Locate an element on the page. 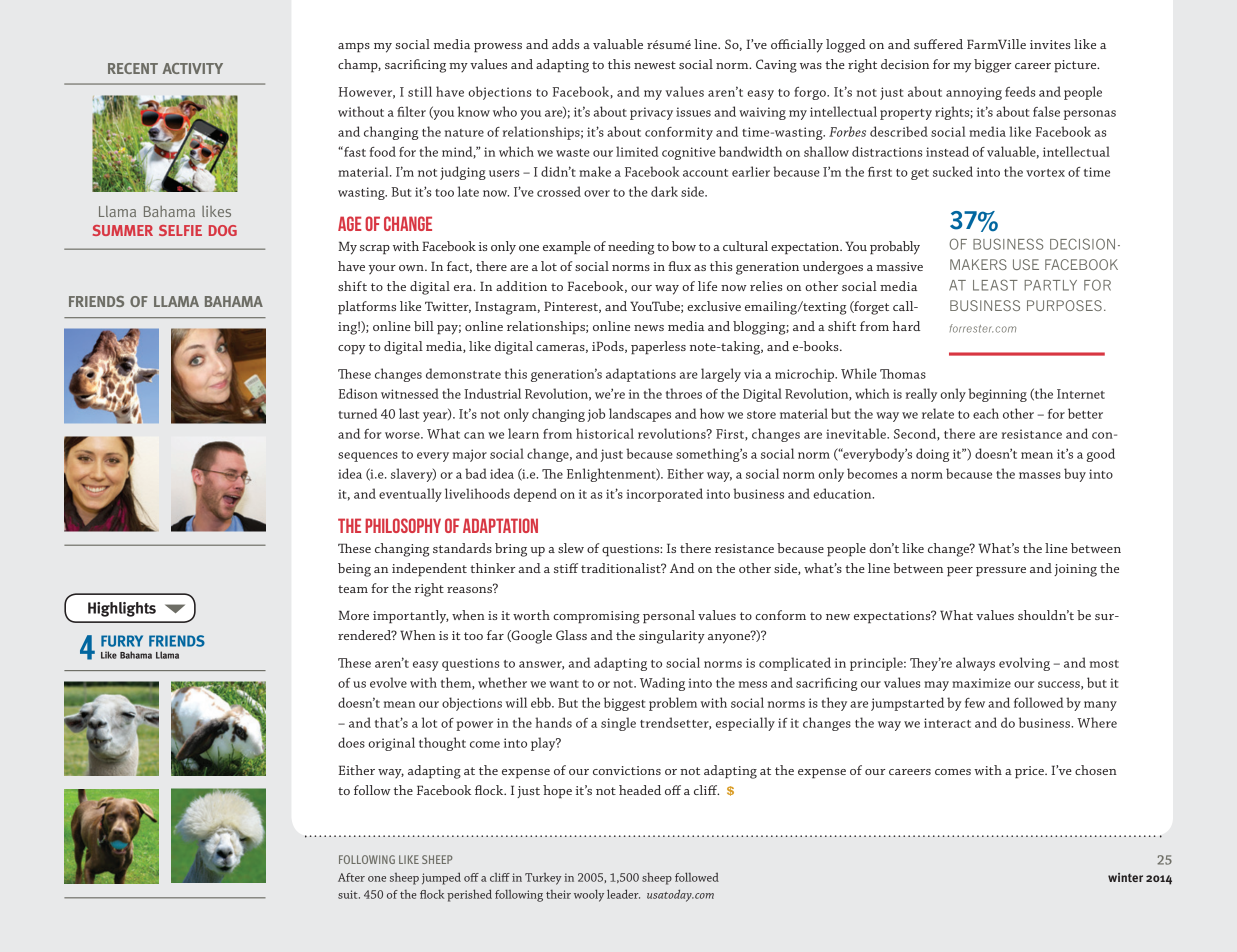 This image has width=1237, height=952. newest is located at coordinates (655, 65).
